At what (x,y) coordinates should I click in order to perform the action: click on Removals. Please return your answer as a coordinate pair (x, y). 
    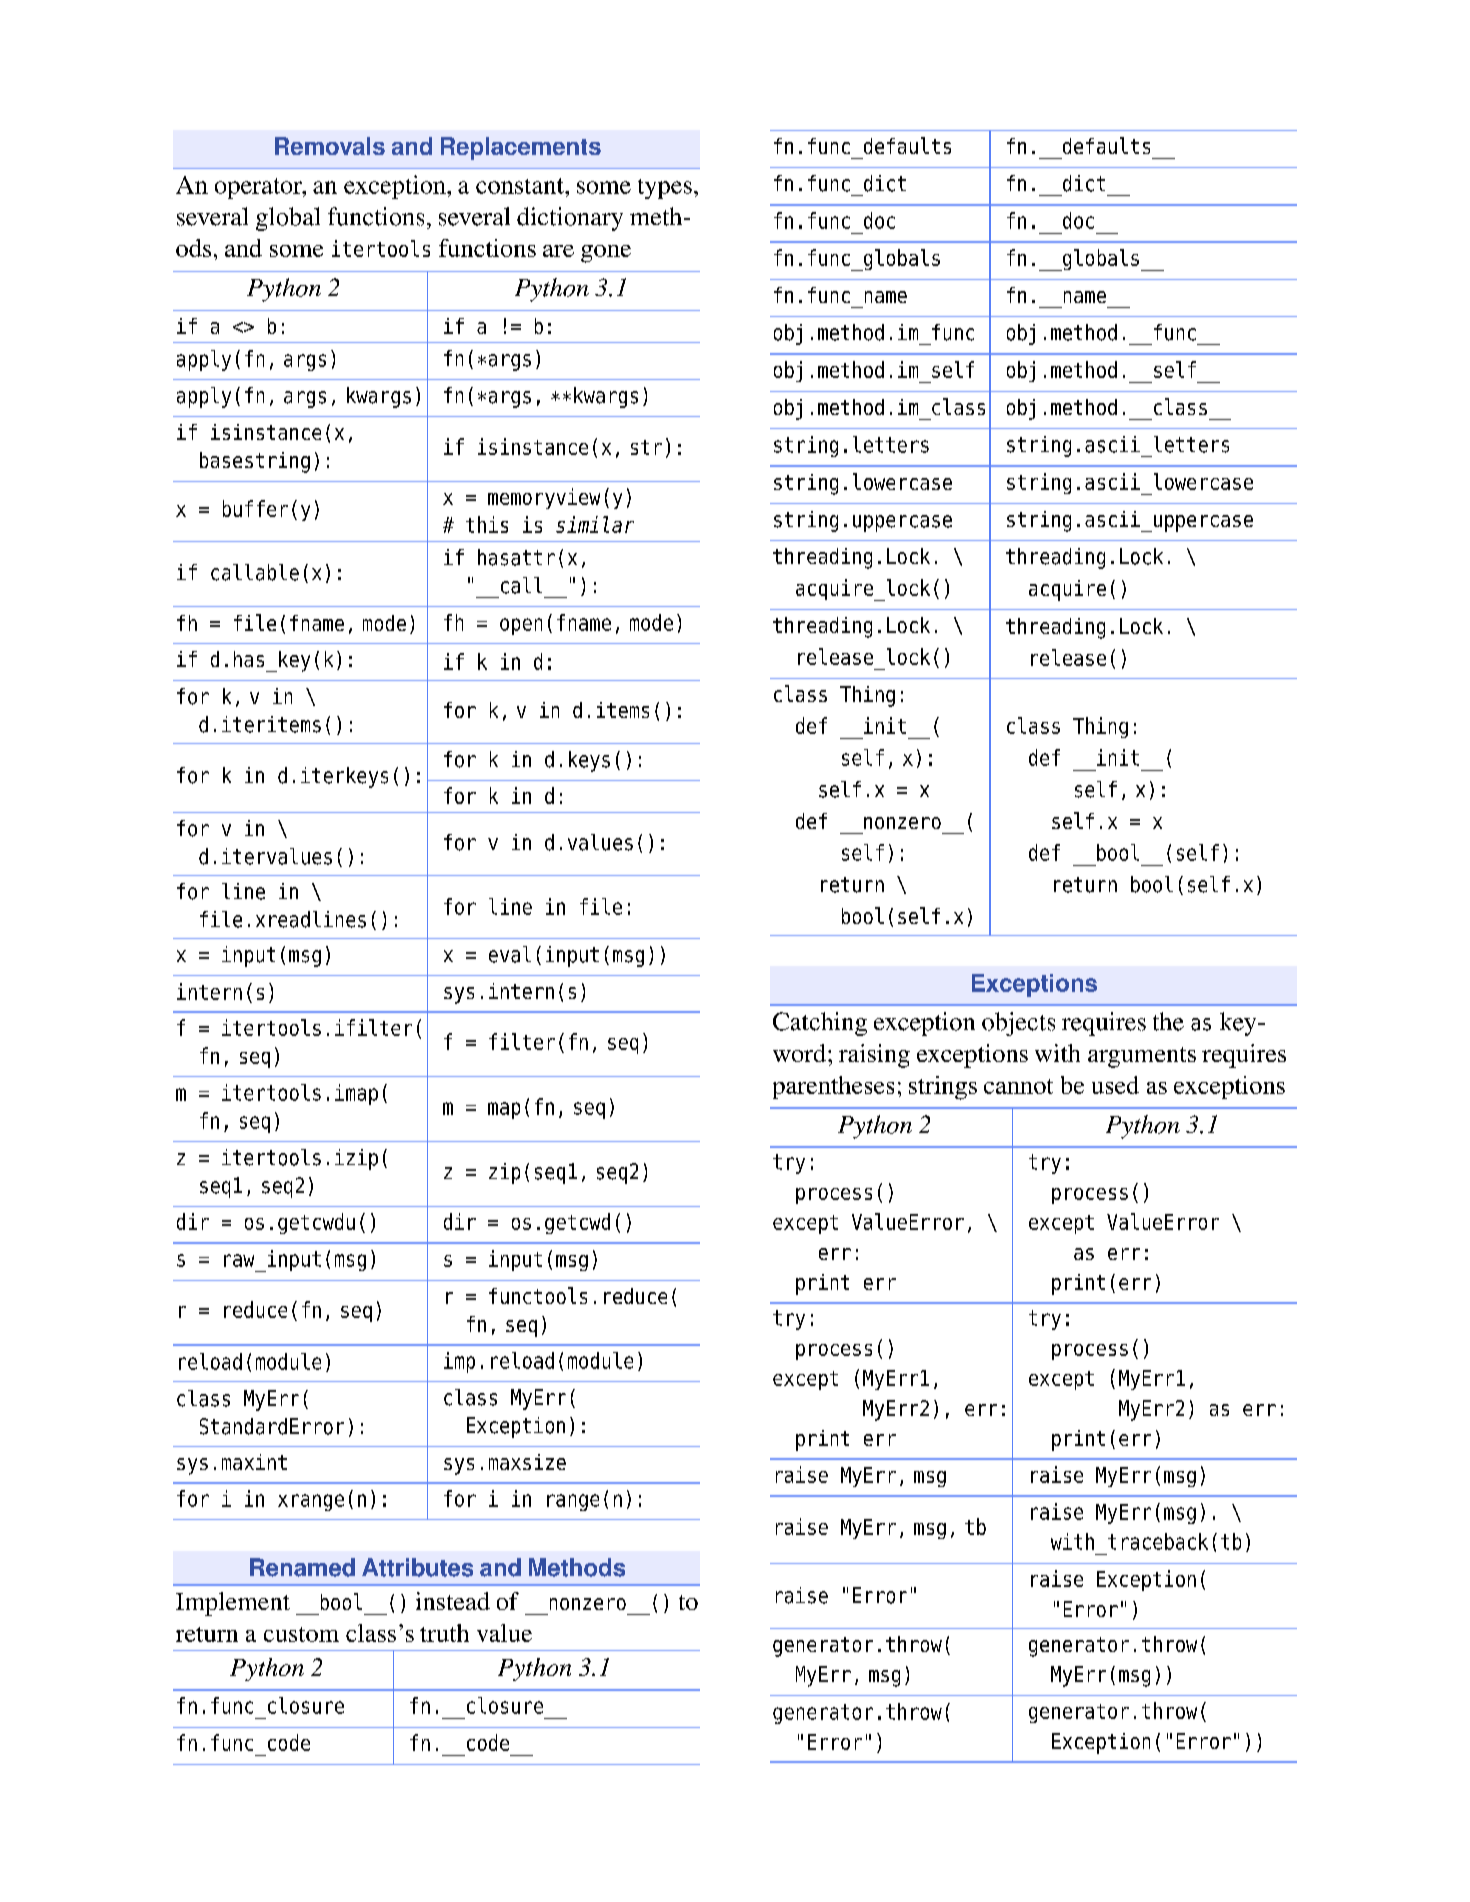
    Looking at the image, I should click on (330, 146).
